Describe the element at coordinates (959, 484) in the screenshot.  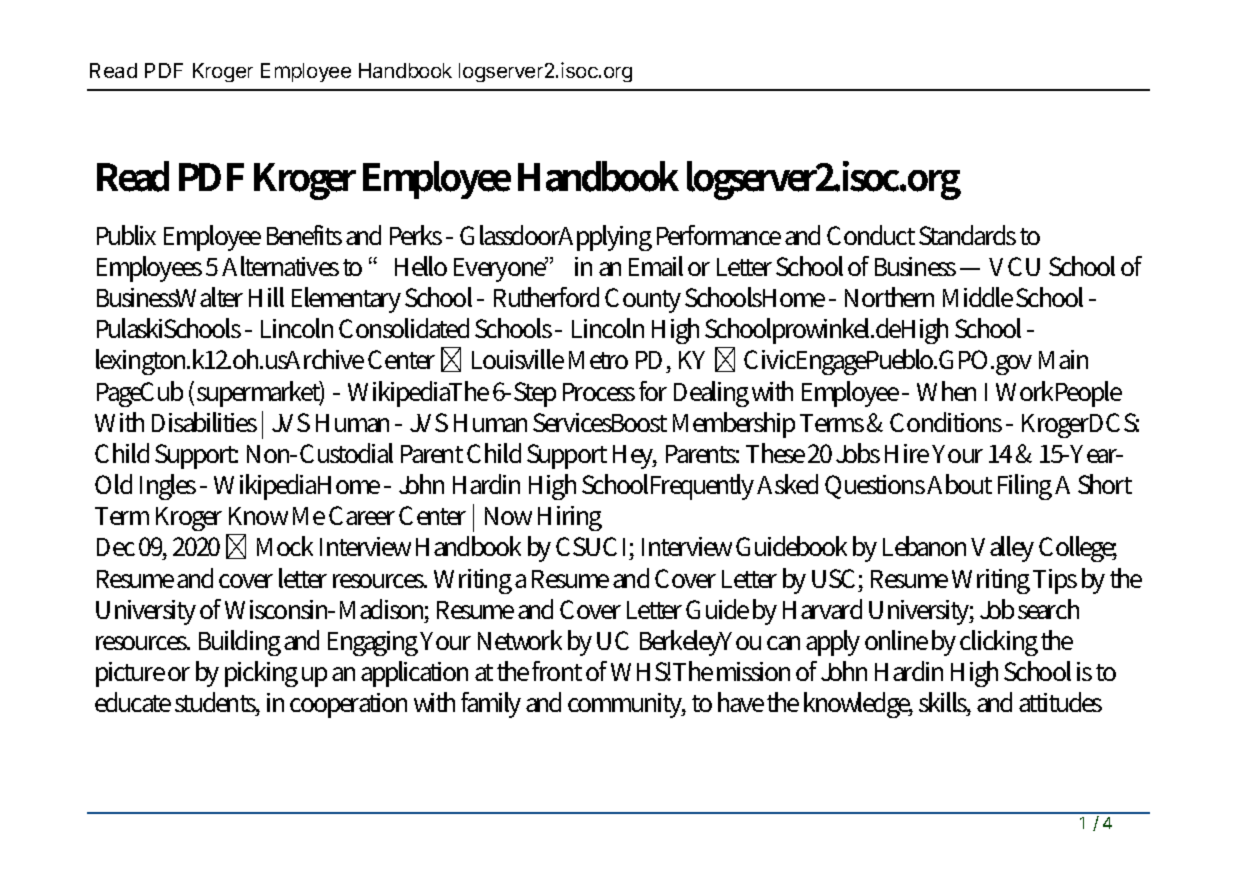
I see `About` at that location.
